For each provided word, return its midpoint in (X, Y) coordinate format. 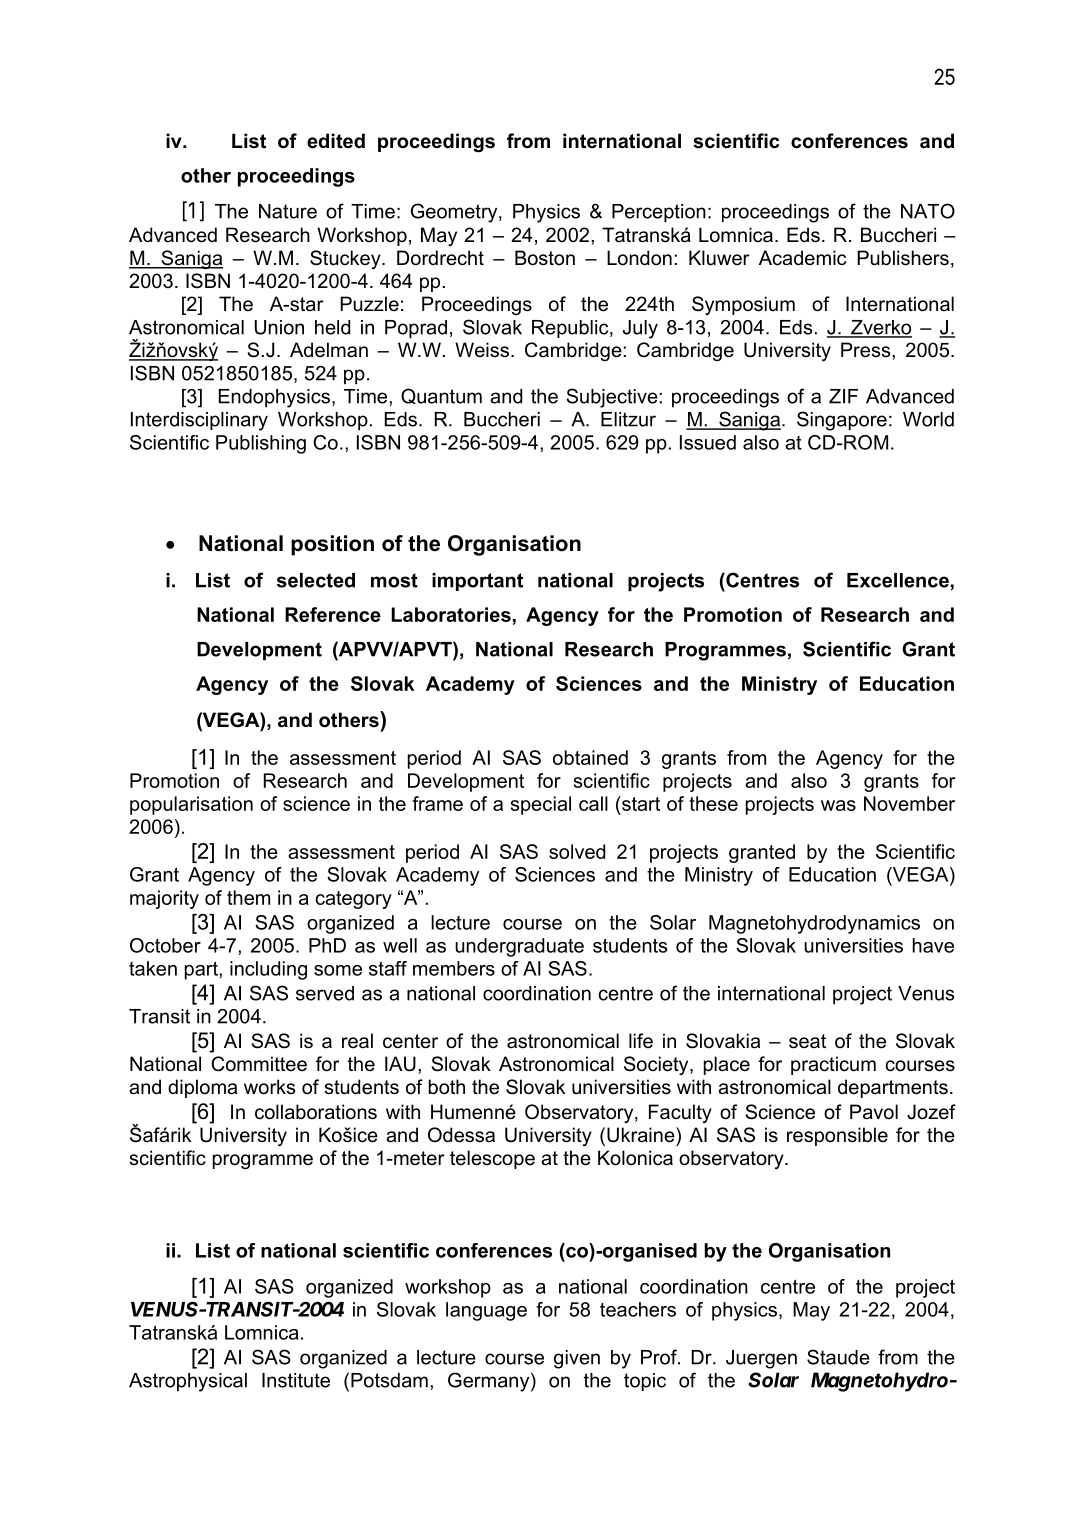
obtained (590, 757)
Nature (288, 211)
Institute (296, 1380)
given (577, 1359)
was (838, 805)
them (248, 897)
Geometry (455, 213)
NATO (928, 211)
